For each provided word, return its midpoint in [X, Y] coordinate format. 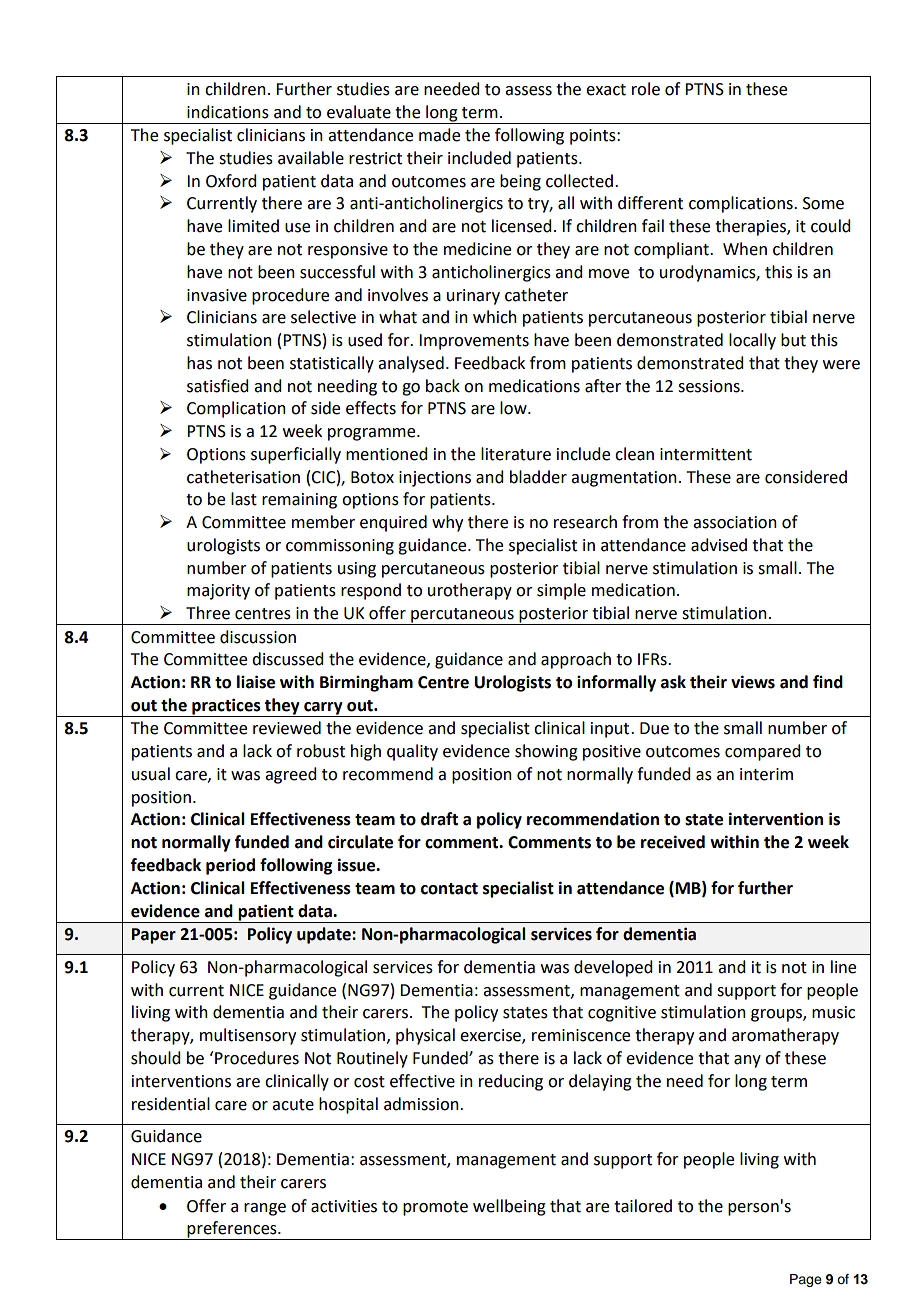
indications [228, 112]
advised [719, 545]
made [439, 135]
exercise [491, 1036]
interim [766, 774]
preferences [232, 1230]
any [747, 1061]
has [199, 363]
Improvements [474, 342]
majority [218, 592]
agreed [290, 775]
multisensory [248, 1036]
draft [439, 819]
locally [752, 341]
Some [823, 203]
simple [561, 591]
